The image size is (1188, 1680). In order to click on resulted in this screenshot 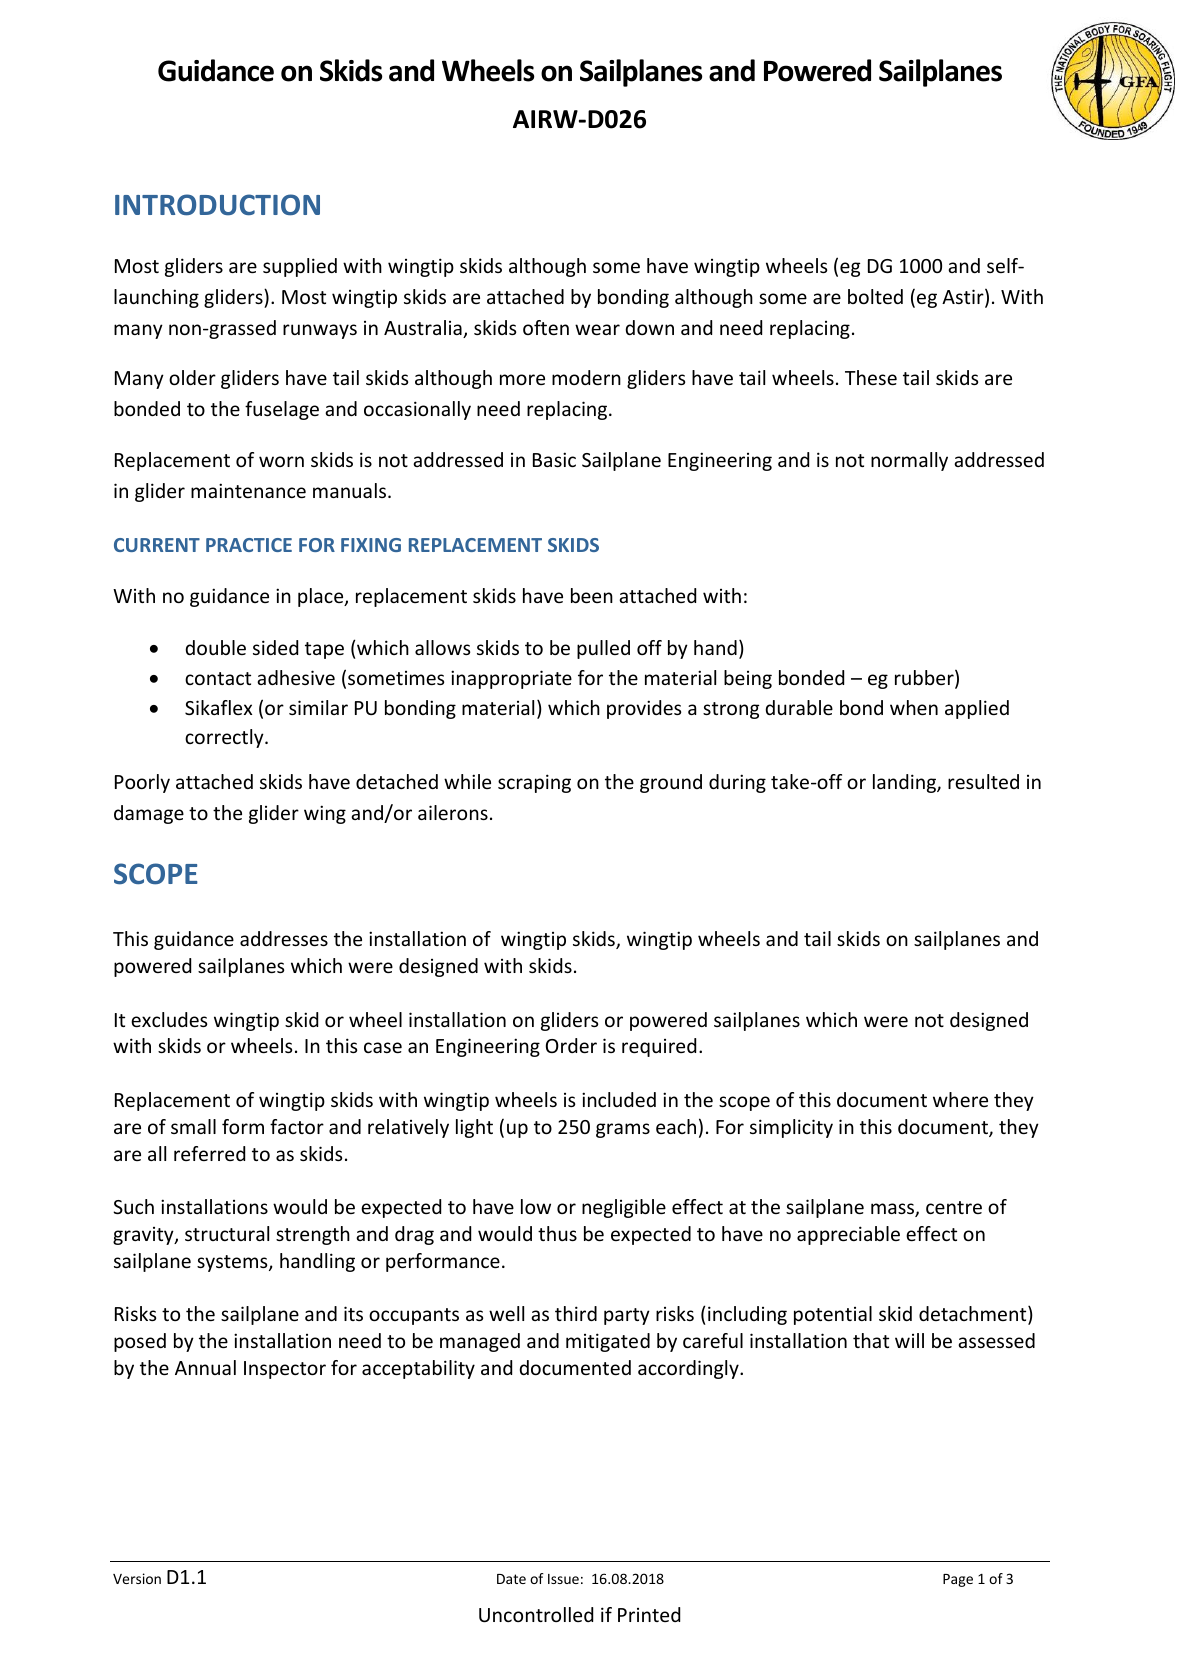, I will do `click(983, 781)`.
